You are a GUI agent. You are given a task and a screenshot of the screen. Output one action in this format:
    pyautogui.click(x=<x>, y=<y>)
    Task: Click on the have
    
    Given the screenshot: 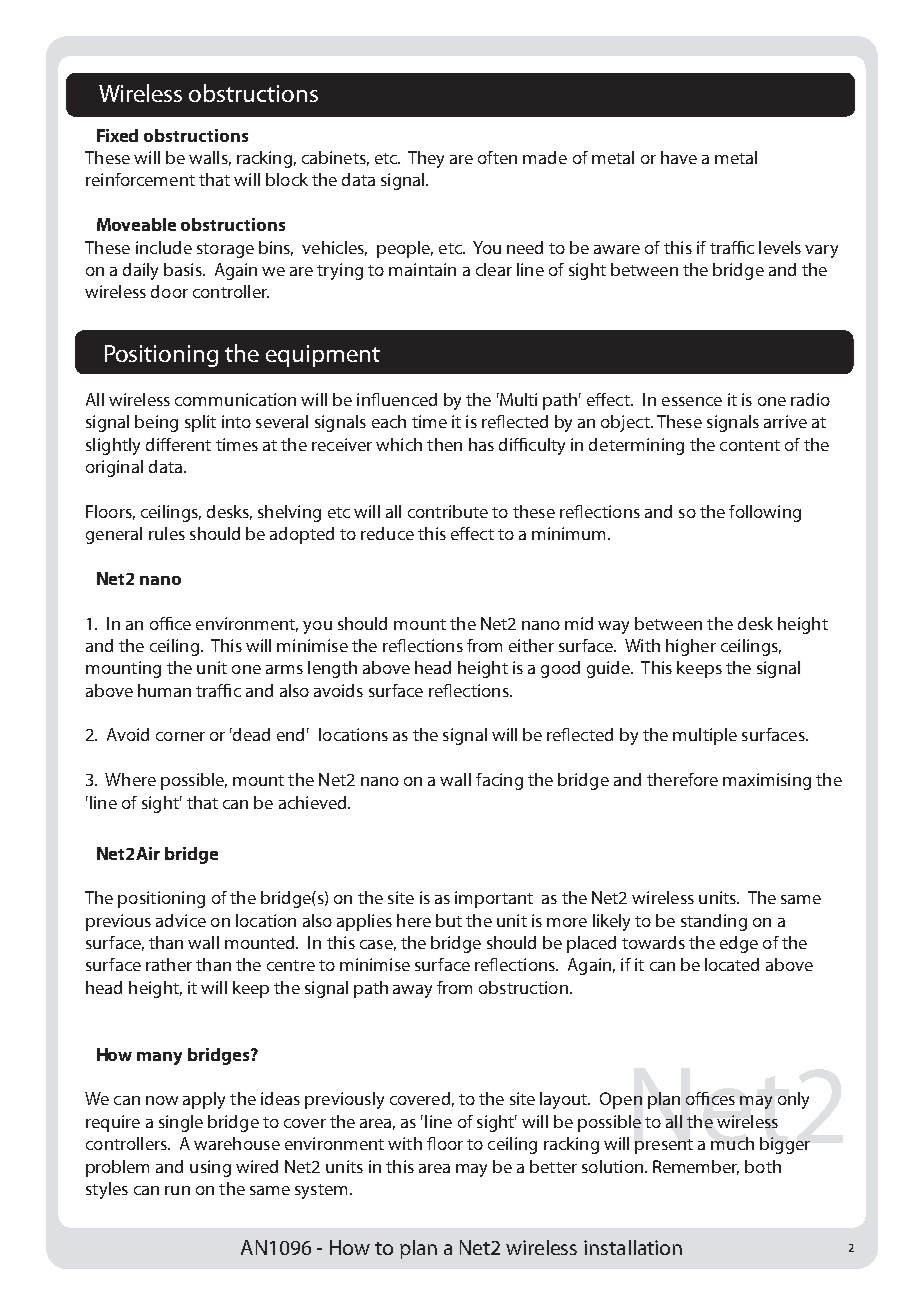 What is the action you would take?
    pyautogui.click(x=679, y=157)
